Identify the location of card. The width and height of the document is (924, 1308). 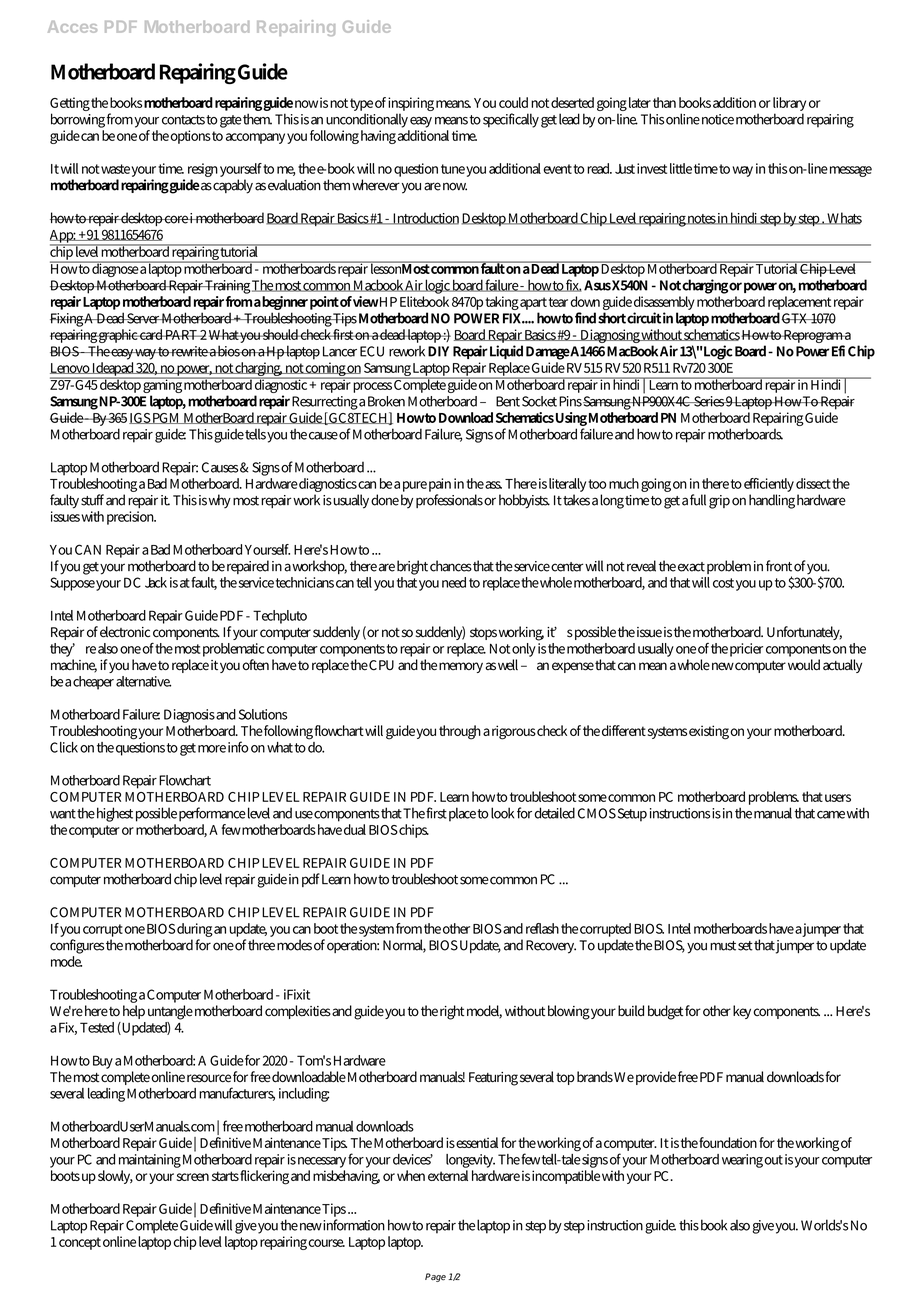
(151, 334).
